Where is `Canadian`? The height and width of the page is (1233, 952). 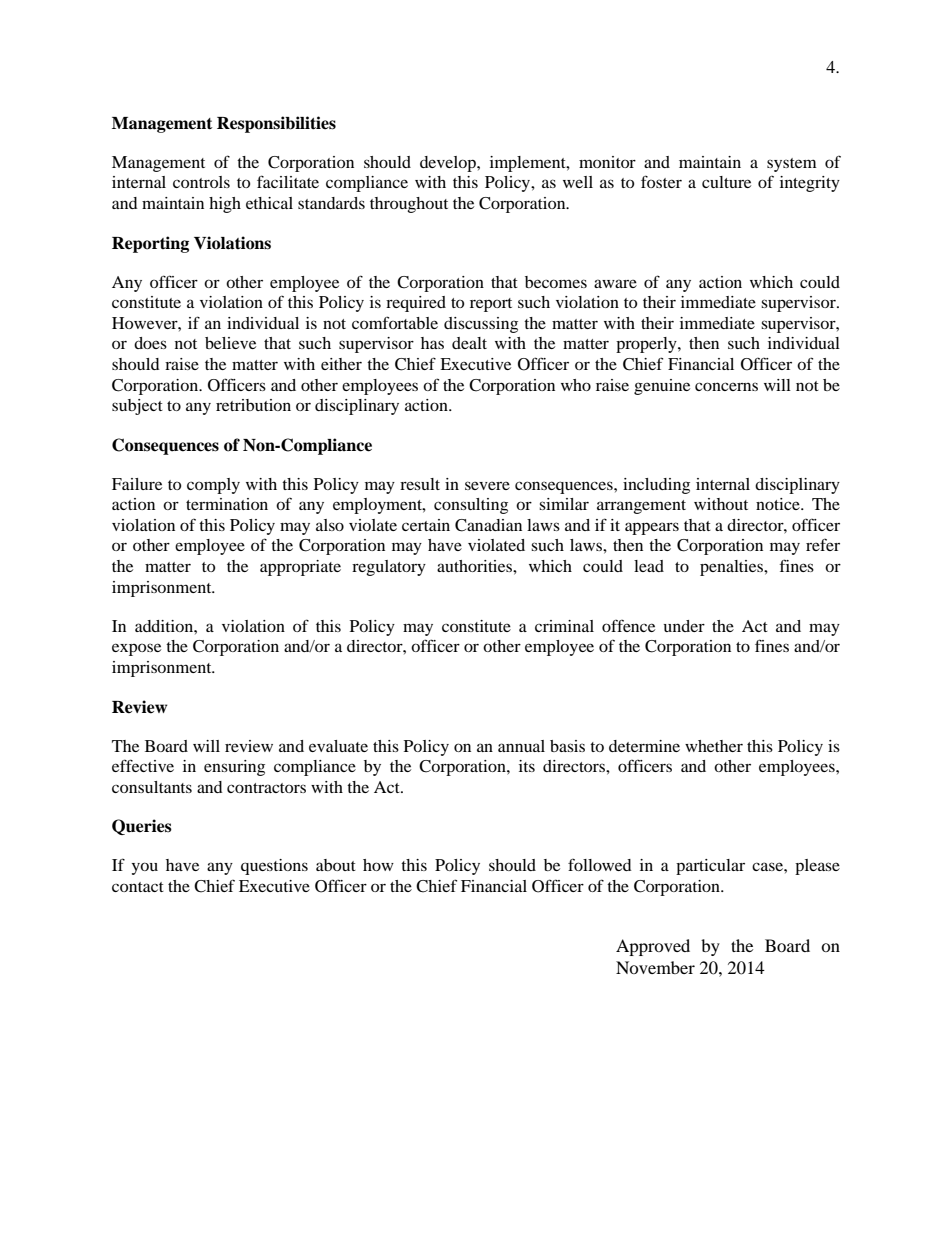
Canadian is located at coordinates (488, 525).
